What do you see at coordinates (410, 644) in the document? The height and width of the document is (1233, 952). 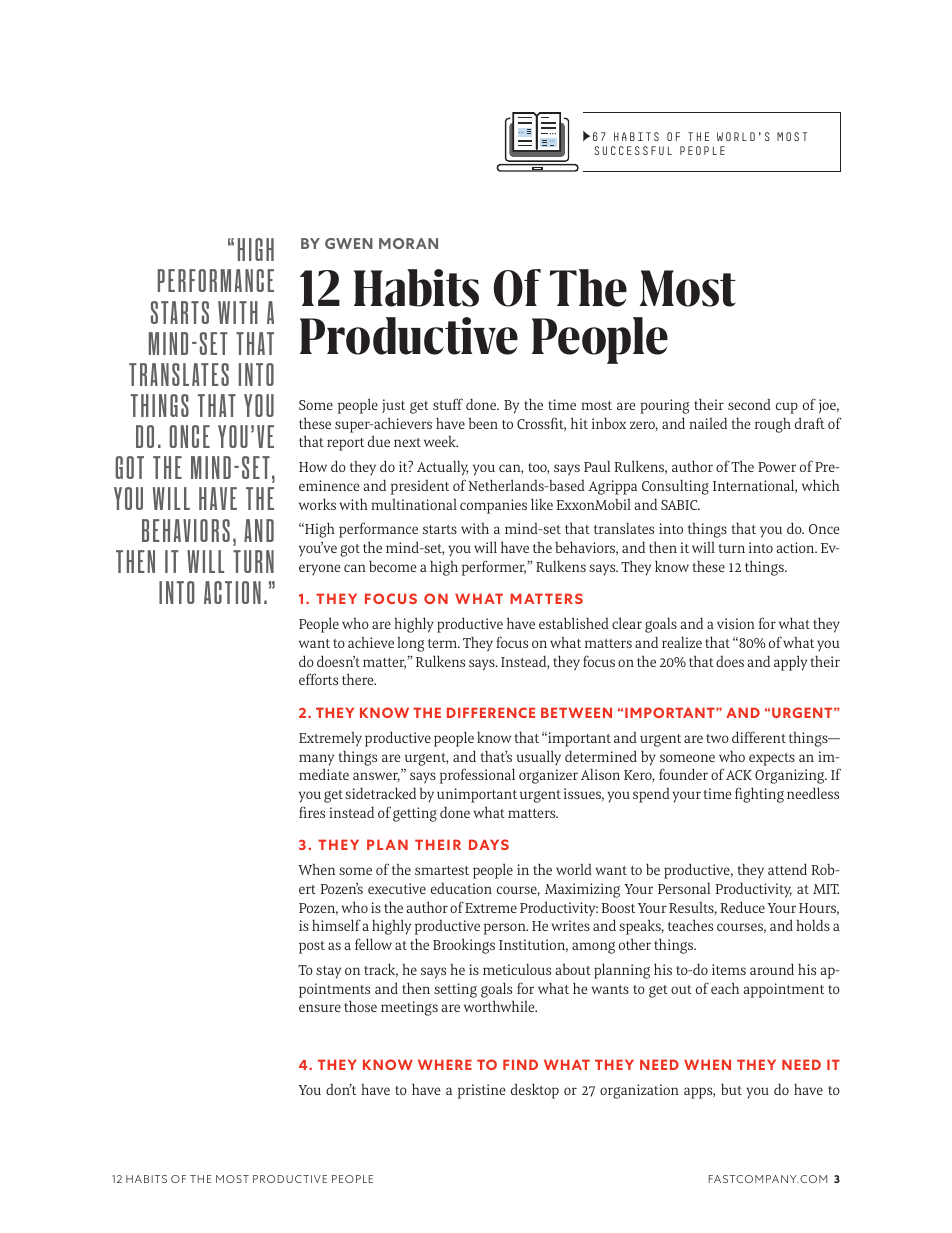 I see `long` at bounding box center [410, 644].
